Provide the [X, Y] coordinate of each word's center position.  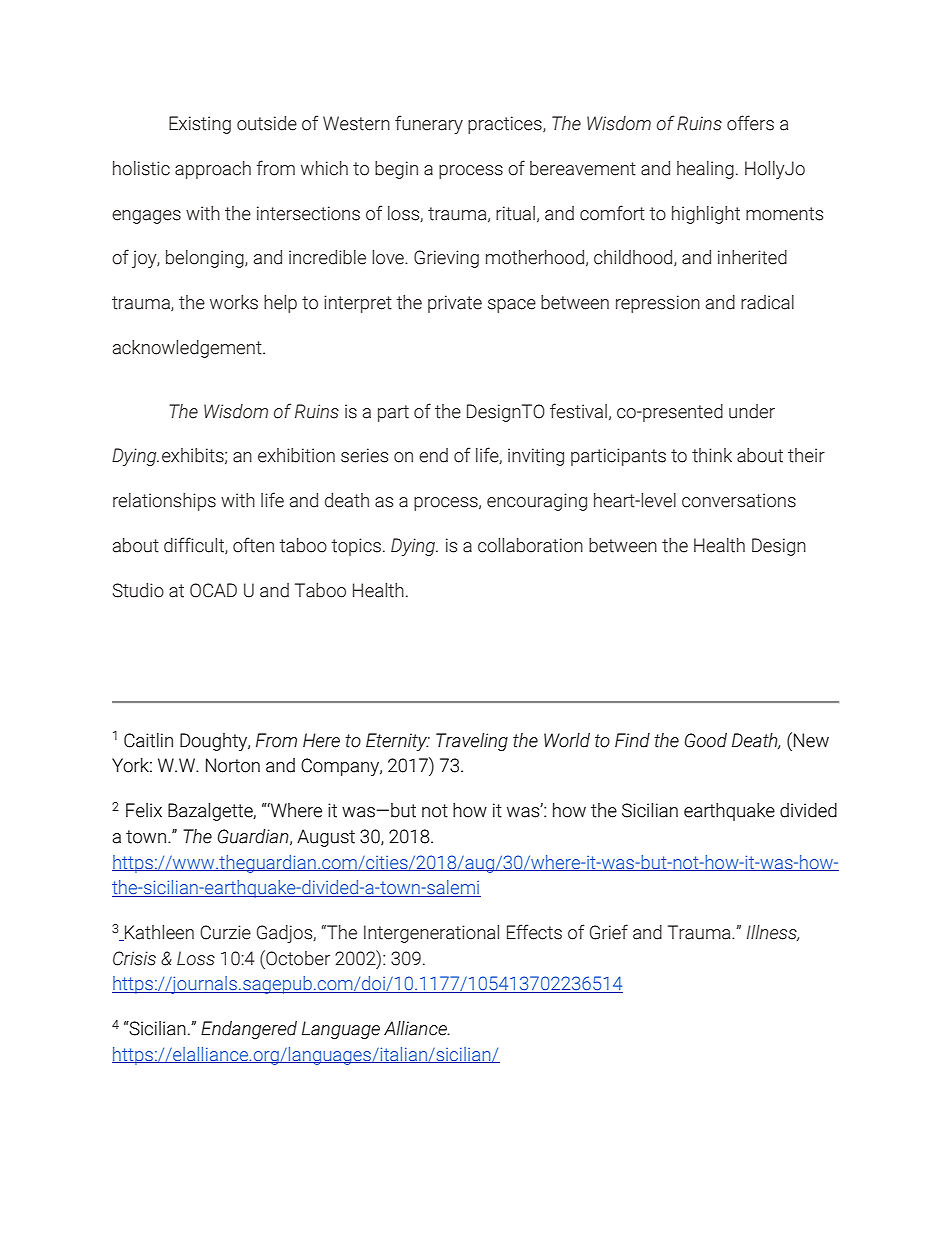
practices [506, 125]
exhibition [296, 455]
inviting [536, 457]
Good [706, 740]
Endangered [249, 1030]
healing [705, 170]
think [712, 455]
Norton [233, 765]
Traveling [472, 742]
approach [213, 170]
